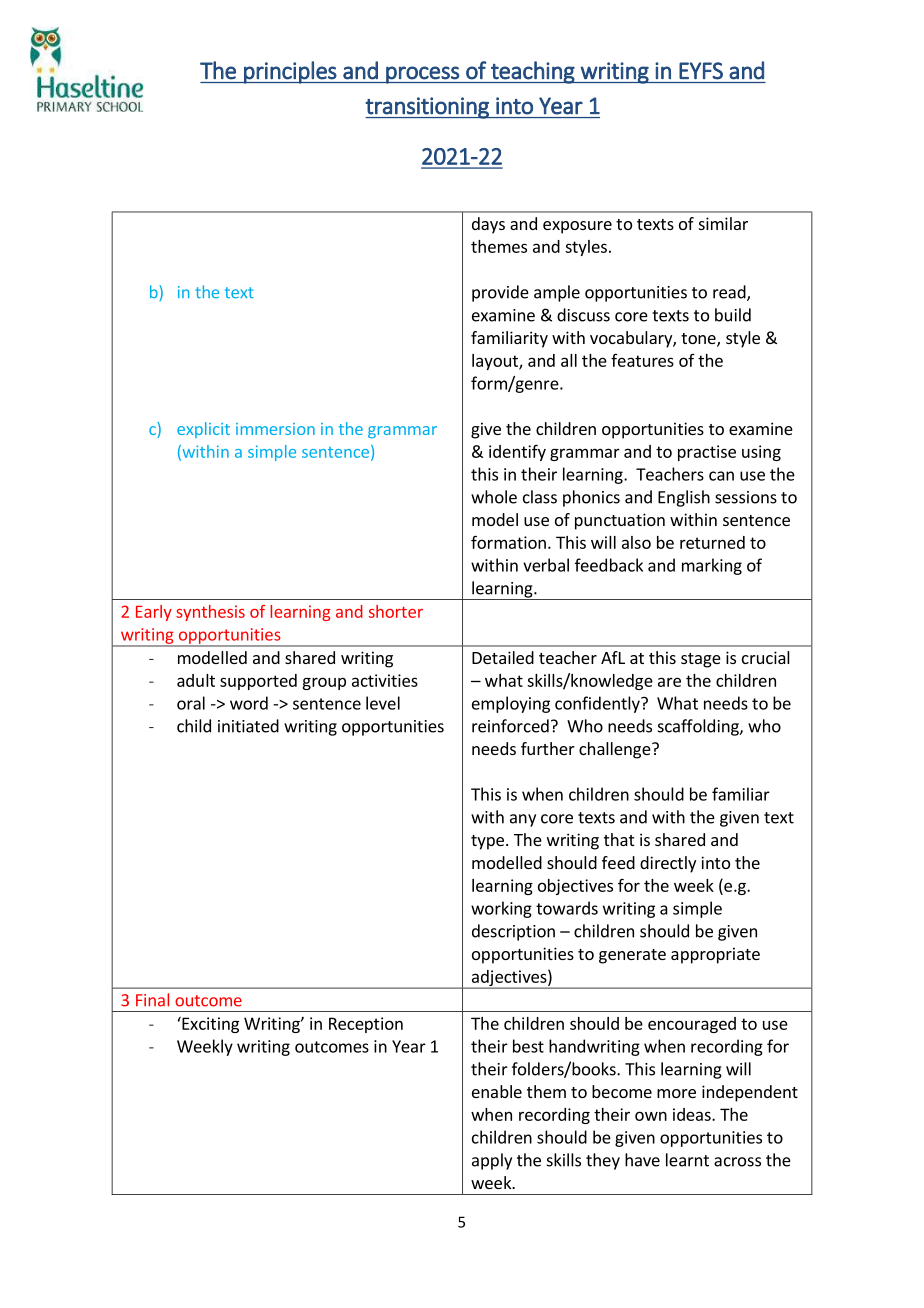 The width and height of the image is (924, 1308). I want to click on Exciting, so click(209, 1025).
